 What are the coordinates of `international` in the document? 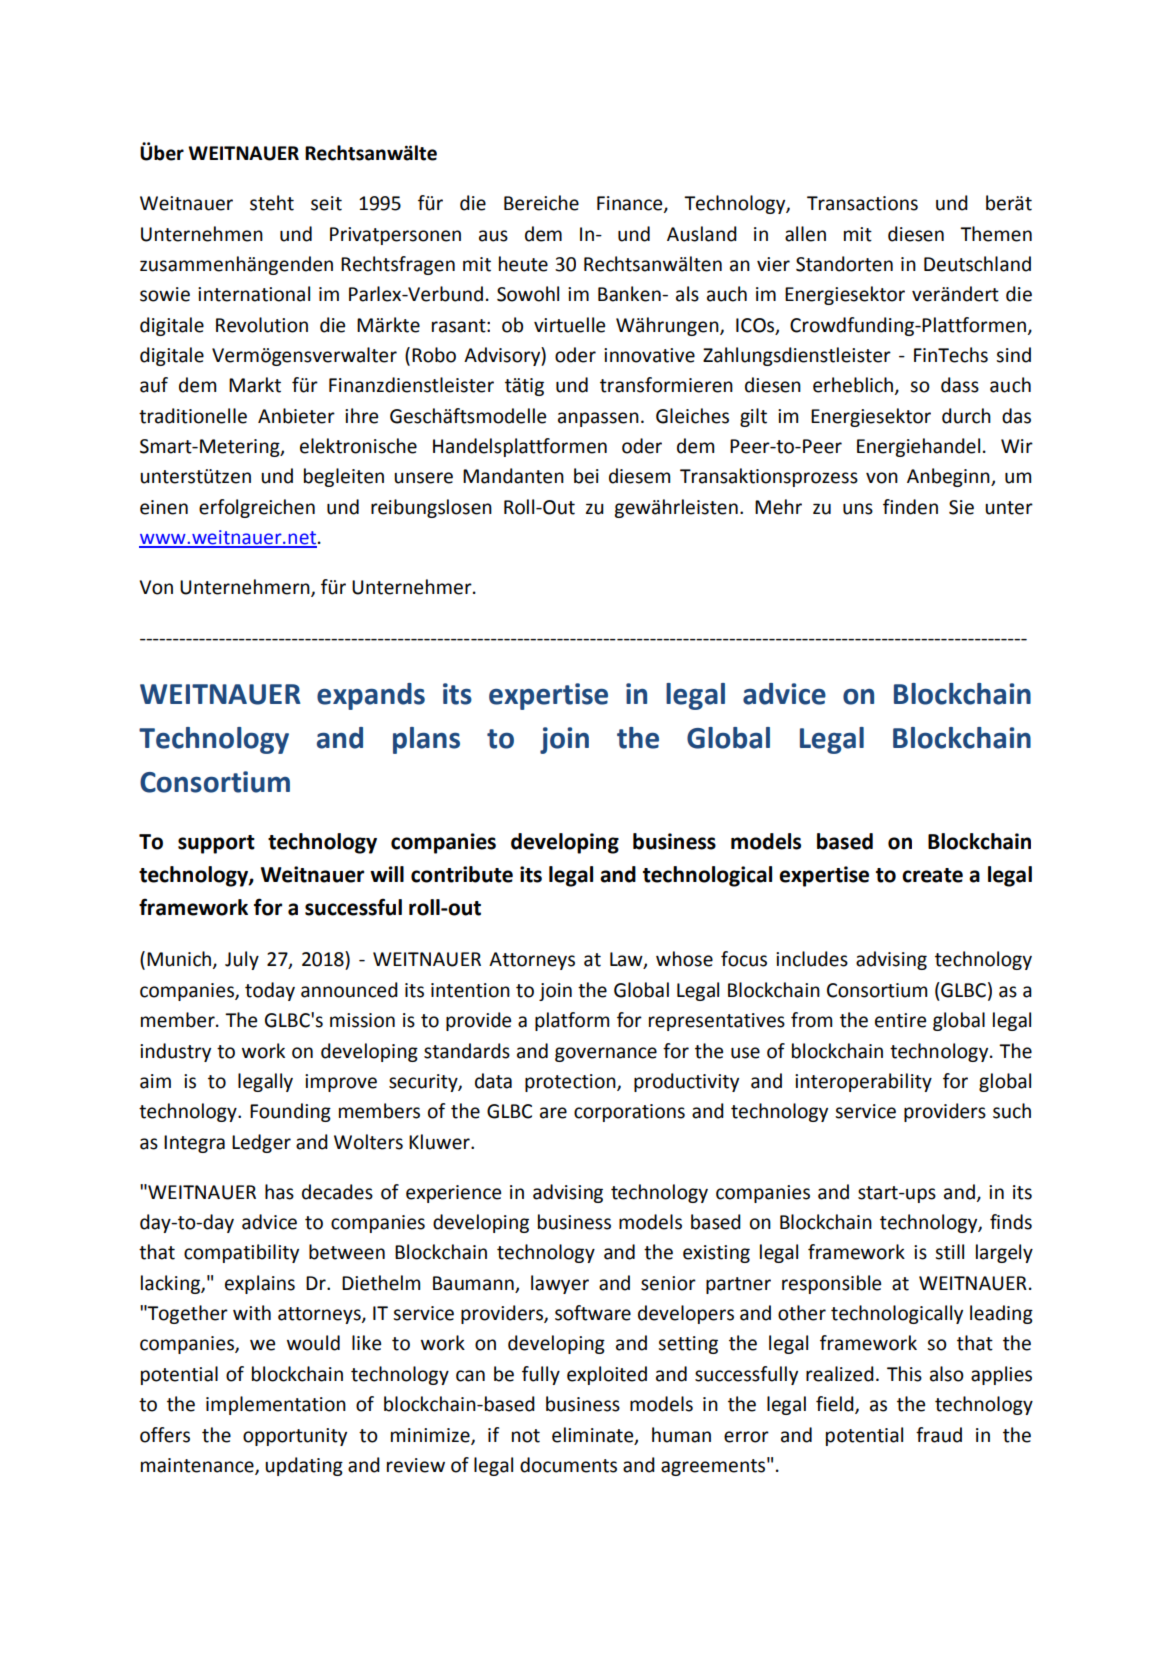 It's located at (254, 294).
